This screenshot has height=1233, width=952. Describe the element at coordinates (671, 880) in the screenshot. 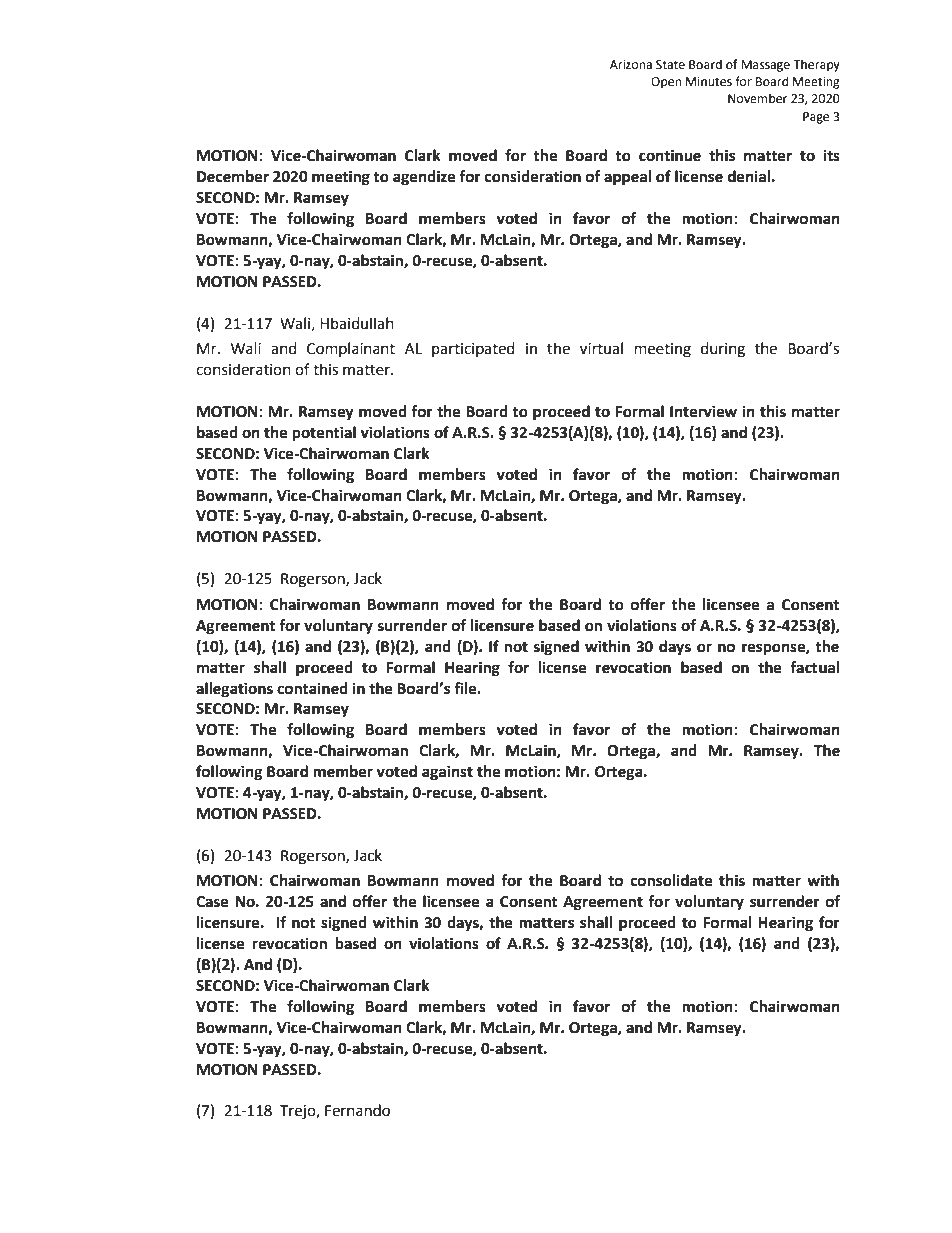

I see `consolidate` at that location.
